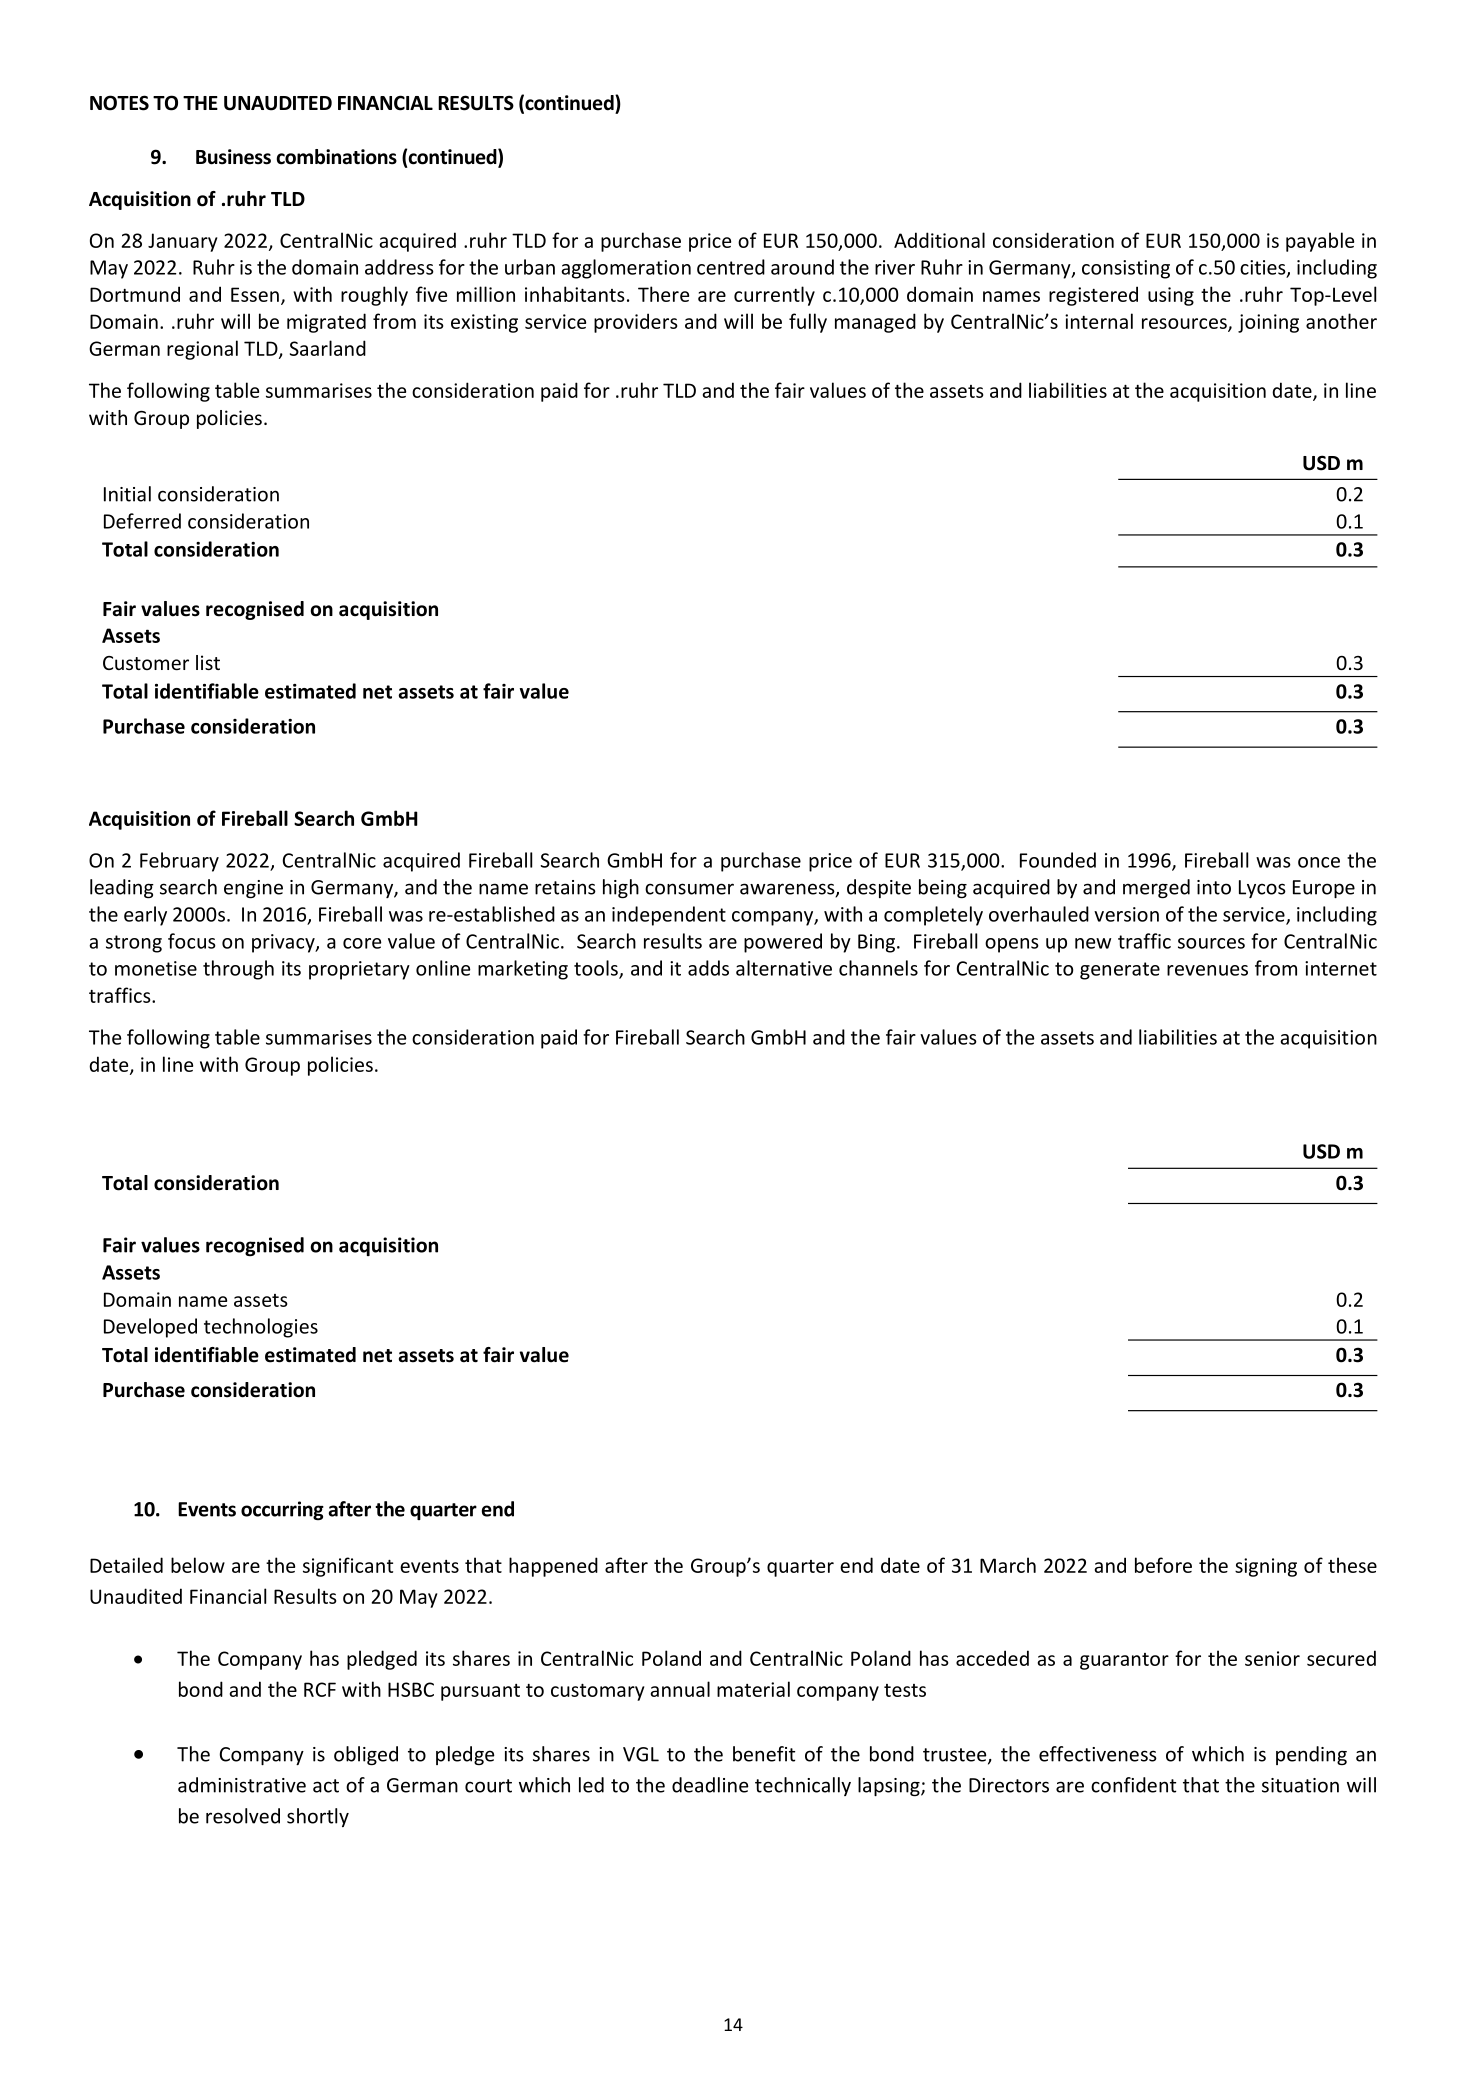 This screenshot has height=2073, width=1466. Describe the element at coordinates (261, 1328) in the screenshot. I see `technologies` at that location.
